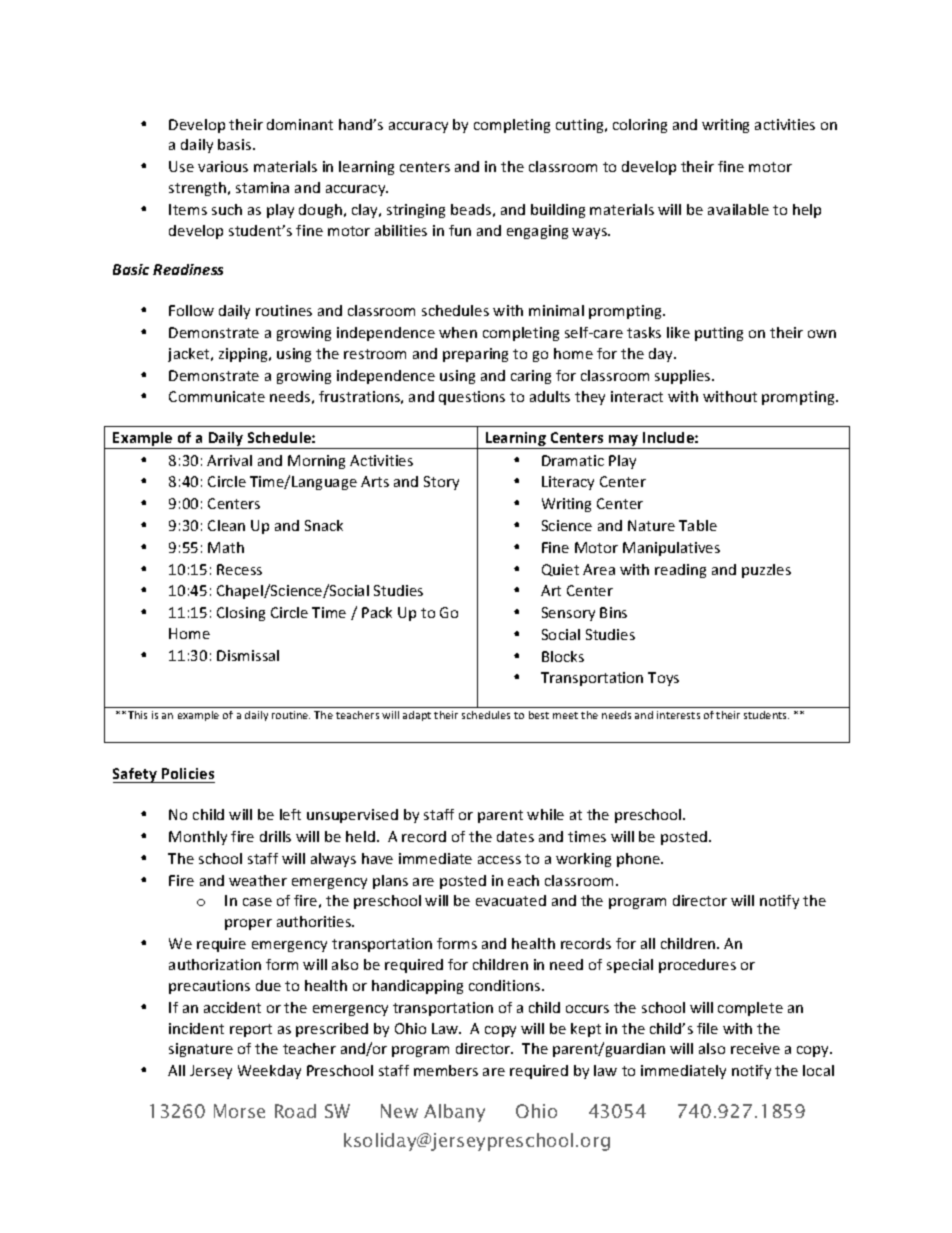  I want to click on Morse, so click(239, 1111).
